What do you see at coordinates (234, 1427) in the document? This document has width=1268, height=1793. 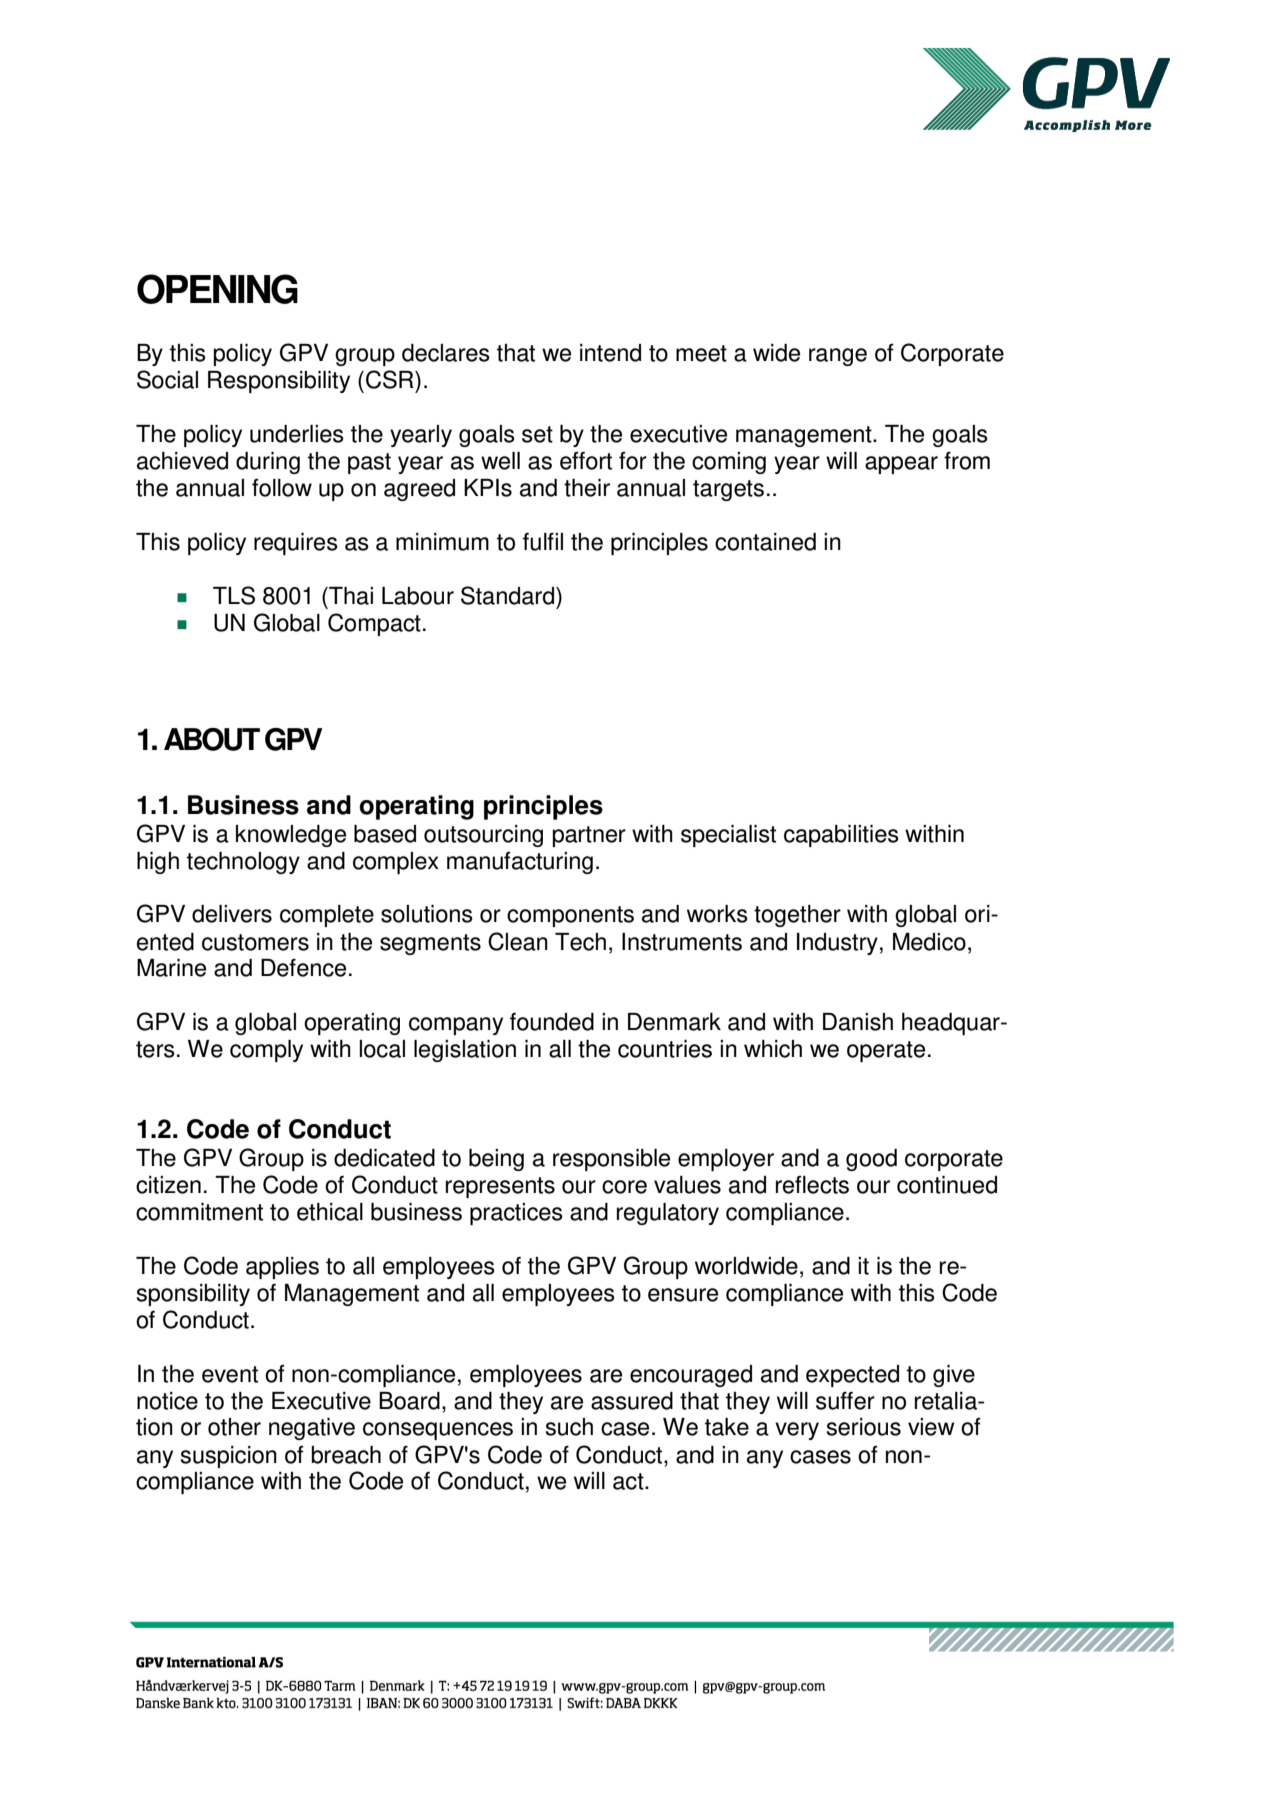 I see `other` at bounding box center [234, 1427].
